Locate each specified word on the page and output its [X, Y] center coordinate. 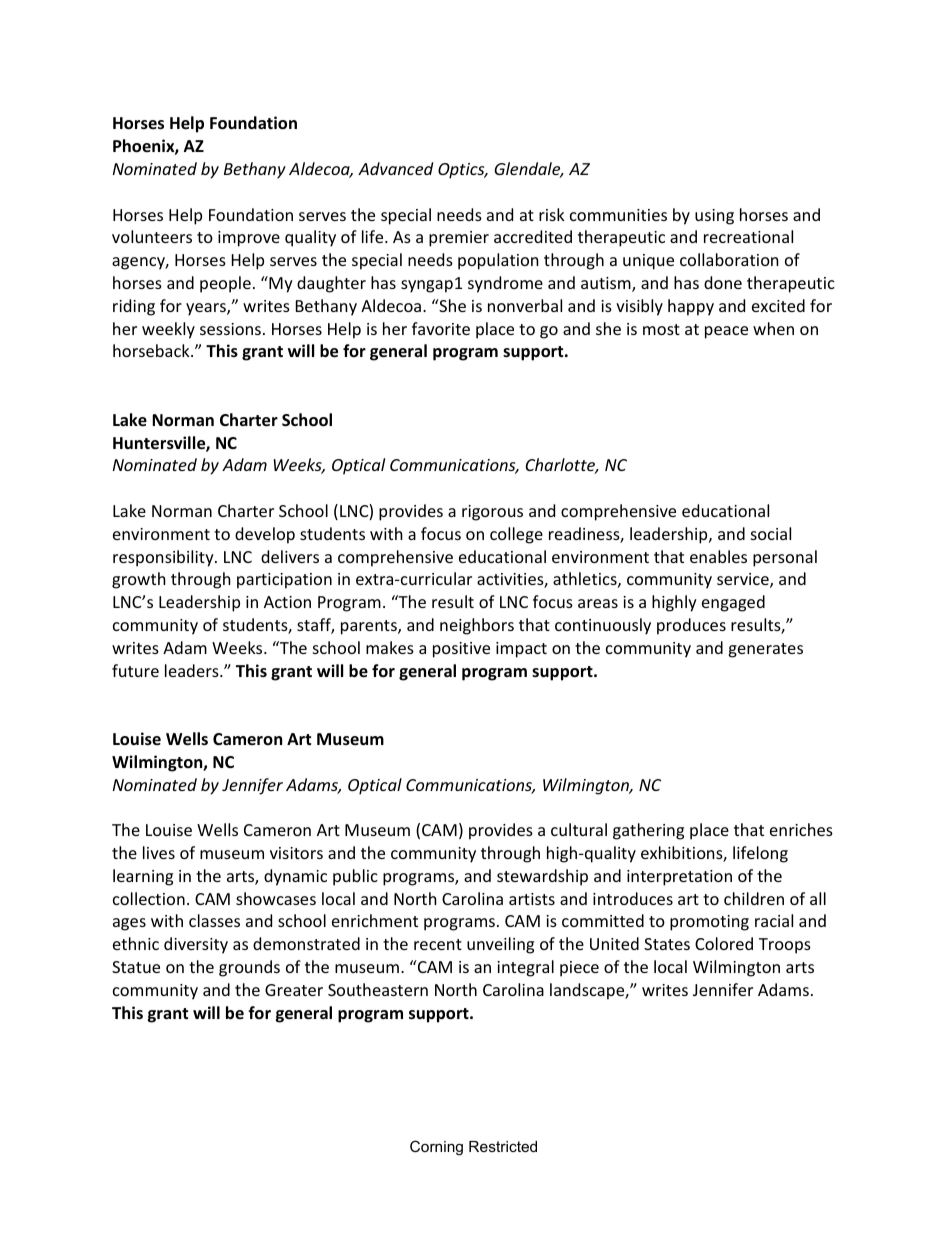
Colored [724, 943]
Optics [462, 171]
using [714, 217]
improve [249, 239]
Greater [294, 990]
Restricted [503, 1146]
